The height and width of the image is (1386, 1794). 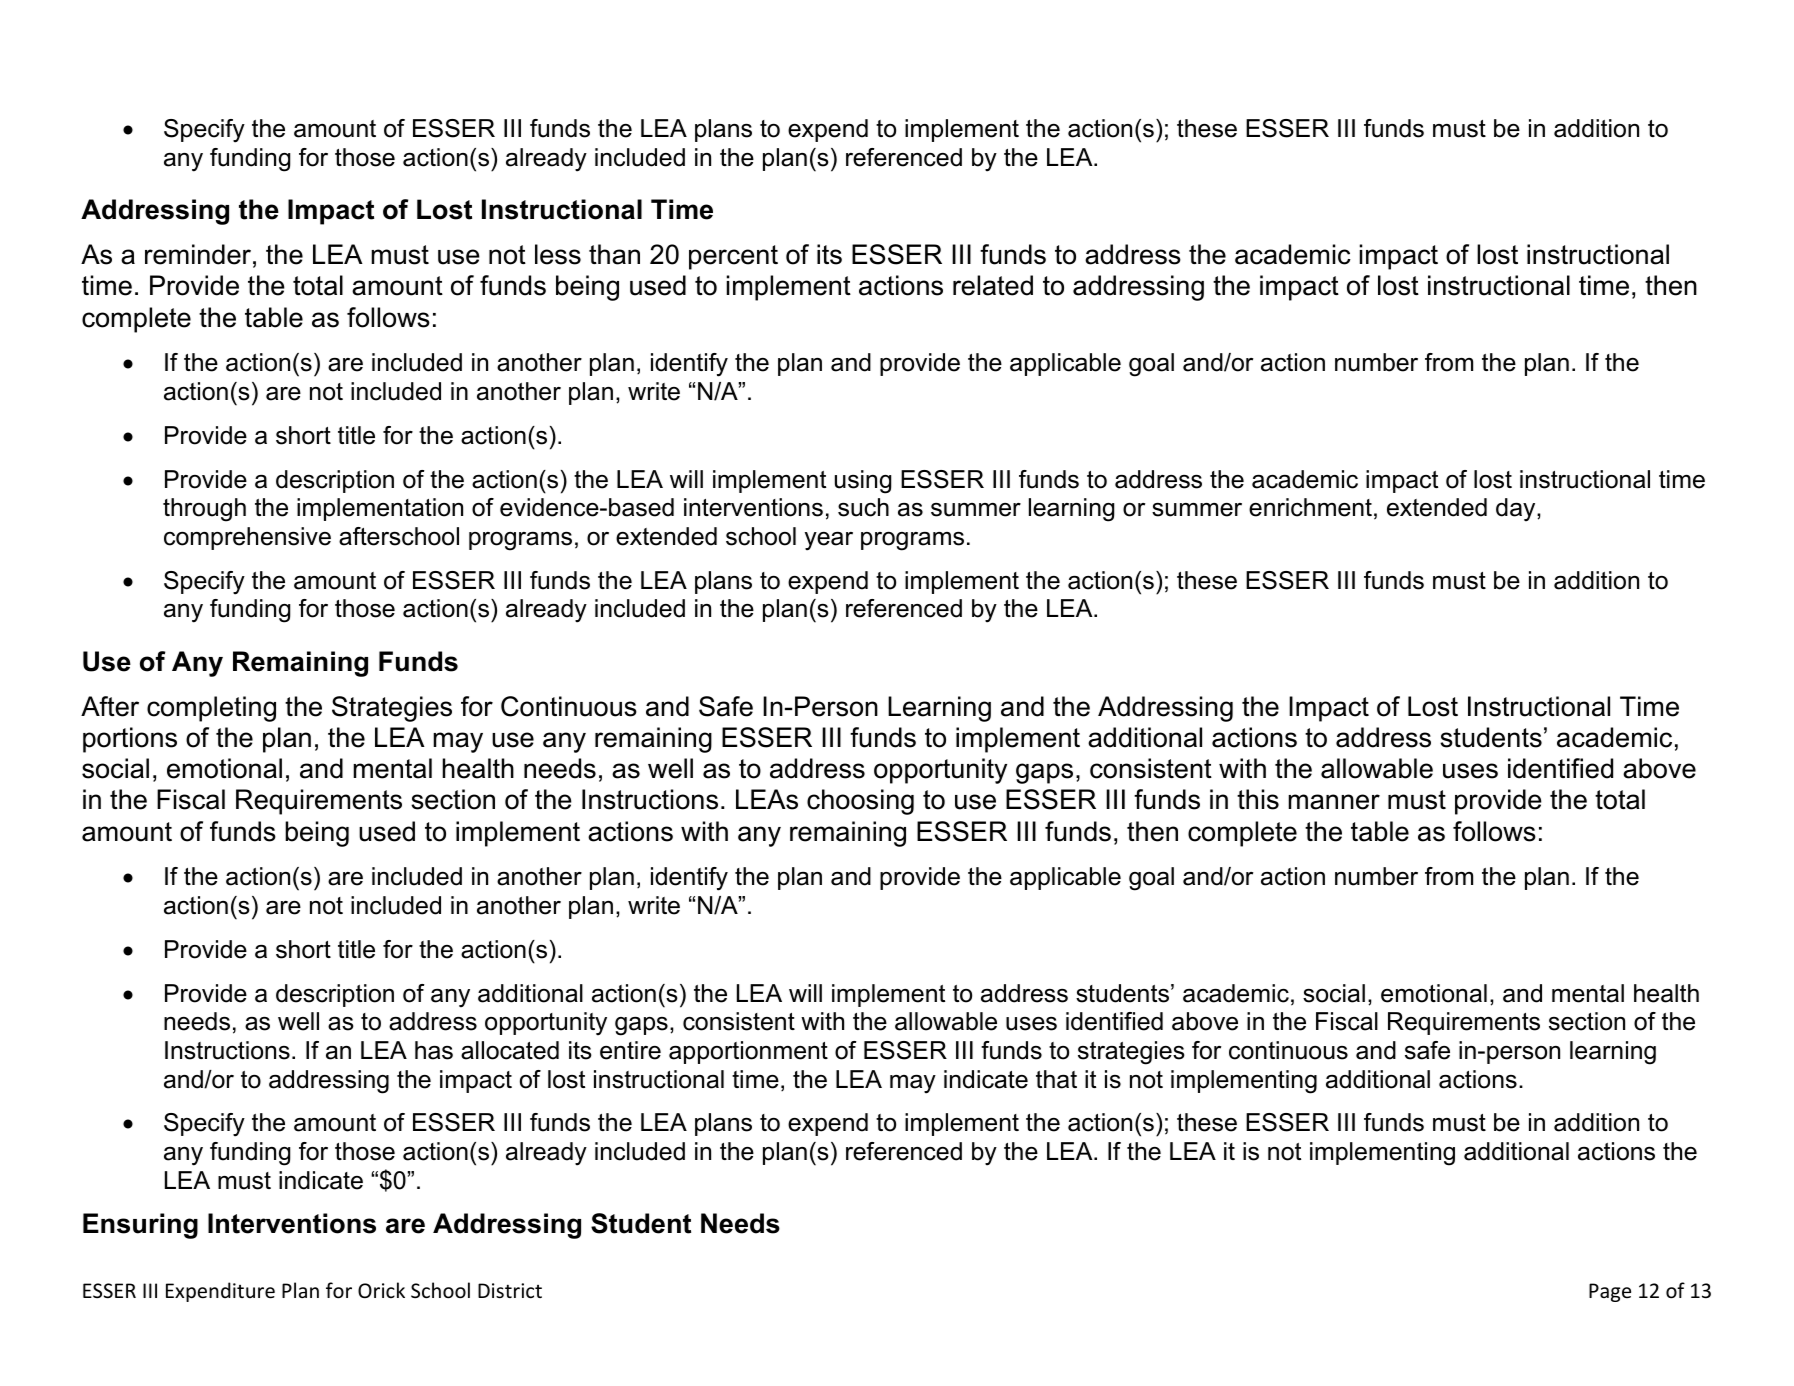 What do you see at coordinates (1310, 507) in the image?
I see `enrichment` at bounding box center [1310, 507].
